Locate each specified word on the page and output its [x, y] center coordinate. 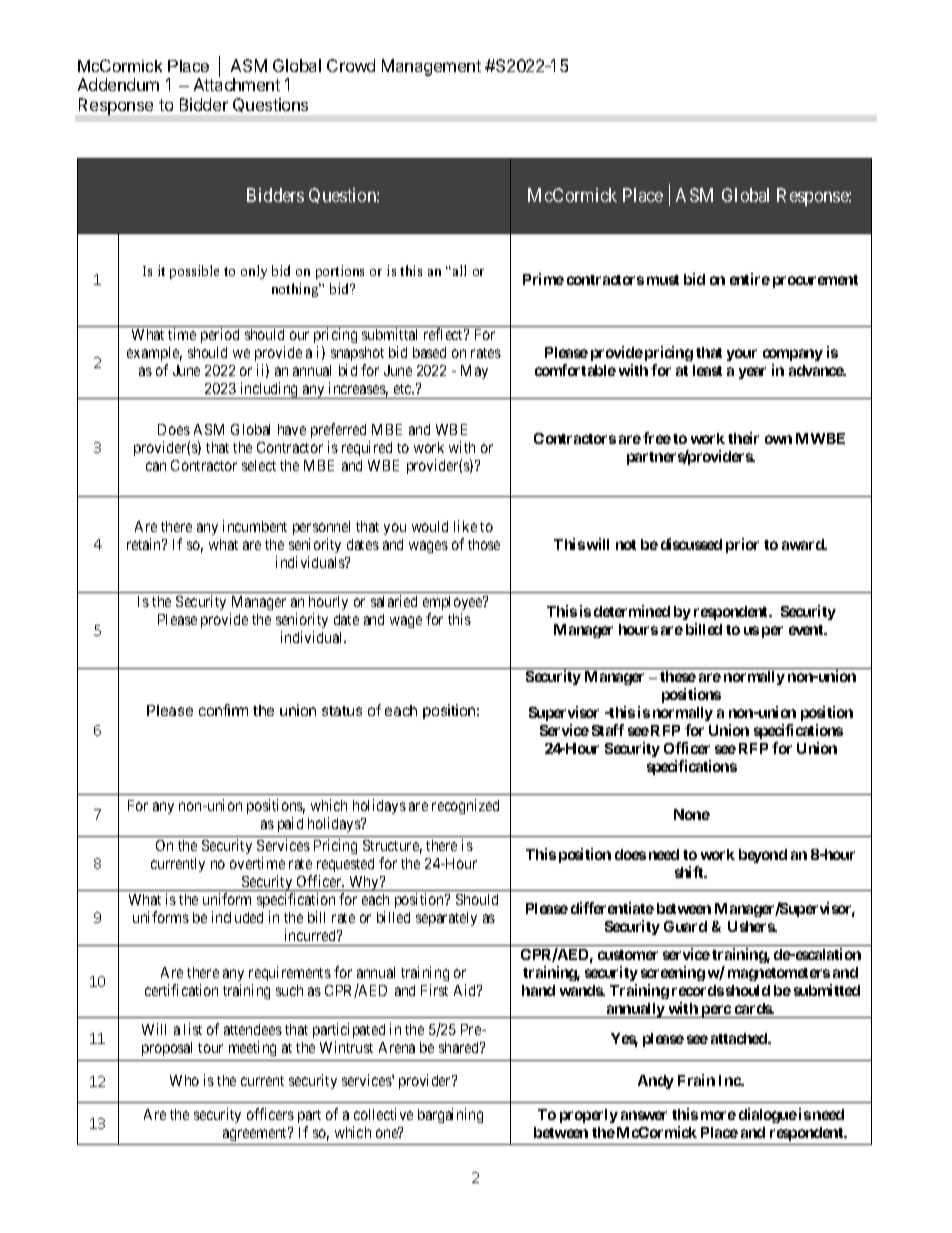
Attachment [237, 84]
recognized [465, 806]
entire [750, 279]
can [156, 466]
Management [431, 67]
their [743, 438]
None [692, 814]
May [474, 372]
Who [184, 1080]
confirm [223, 710]
